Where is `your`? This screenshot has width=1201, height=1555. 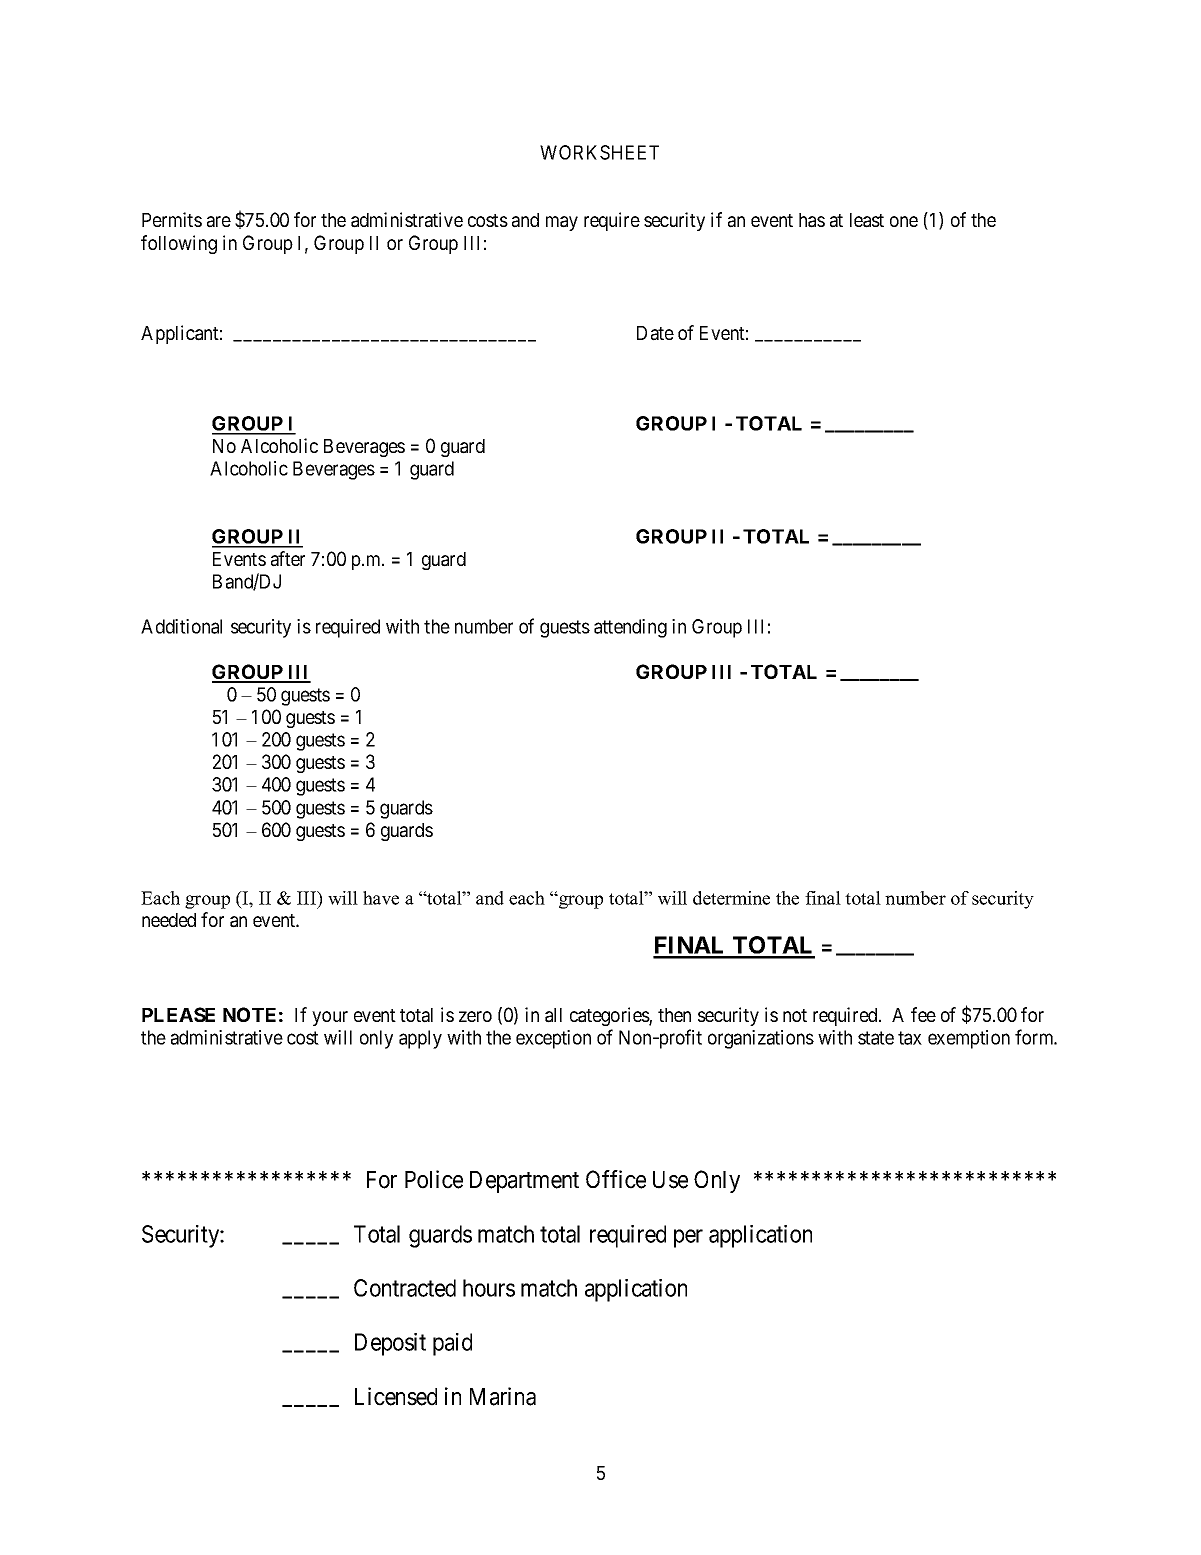
your is located at coordinates (330, 1018).
